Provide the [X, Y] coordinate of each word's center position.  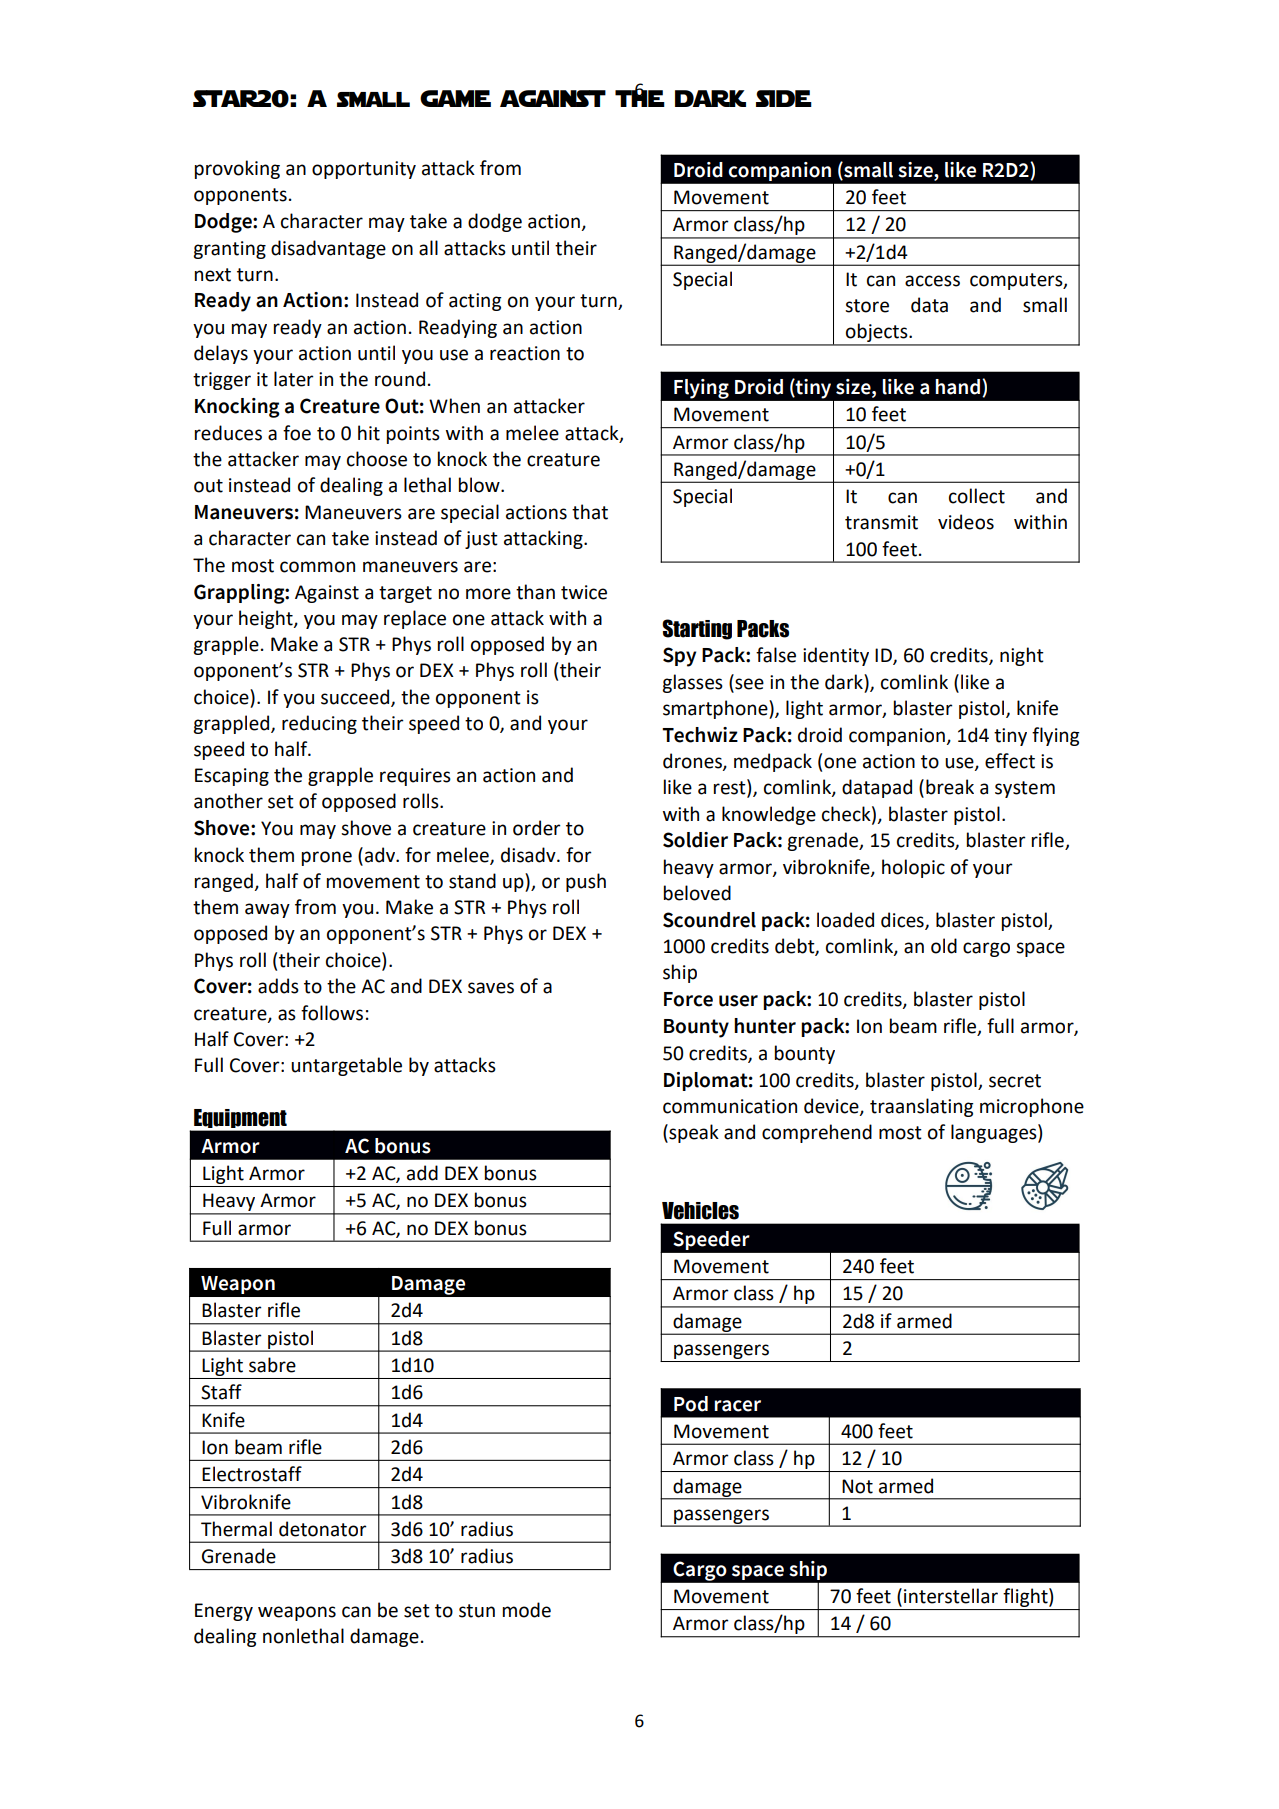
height [267, 619]
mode [527, 1610]
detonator [323, 1529]
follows [332, 1013]
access [932, 281]
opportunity [364, 170]
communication [730, 1106]
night [1022, 656]
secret [1015, 1081]
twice [584, 592]
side [784, 98]
